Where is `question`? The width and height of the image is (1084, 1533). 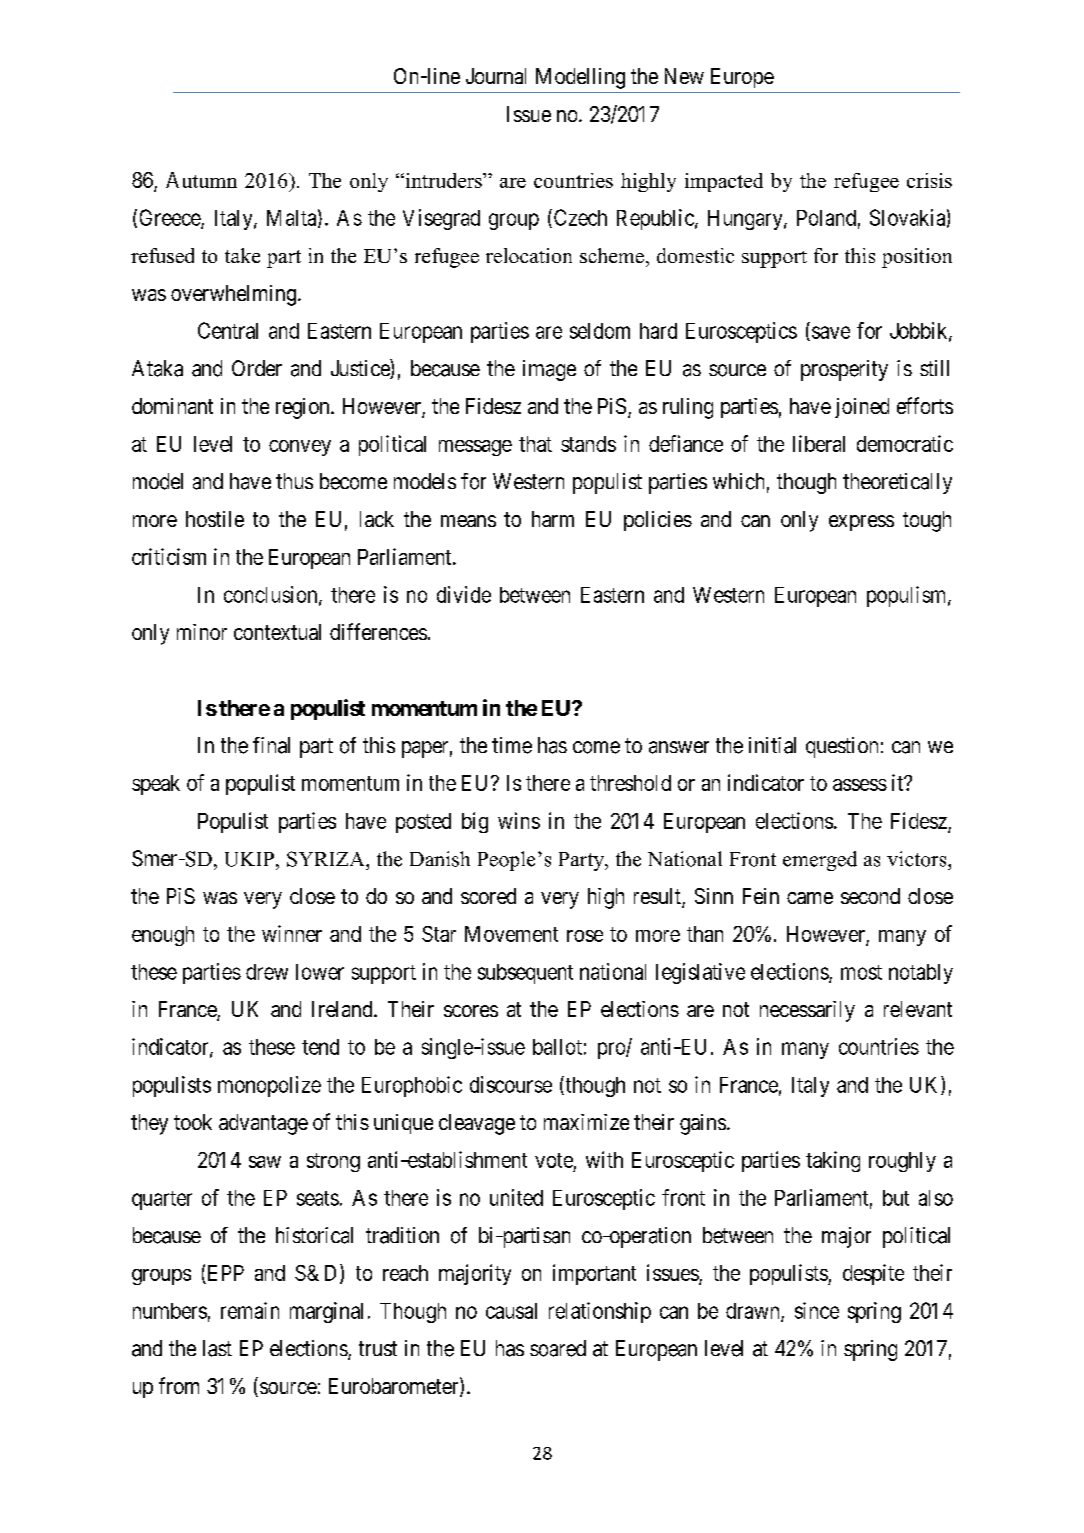 question is located at coordinates (842, 747).
